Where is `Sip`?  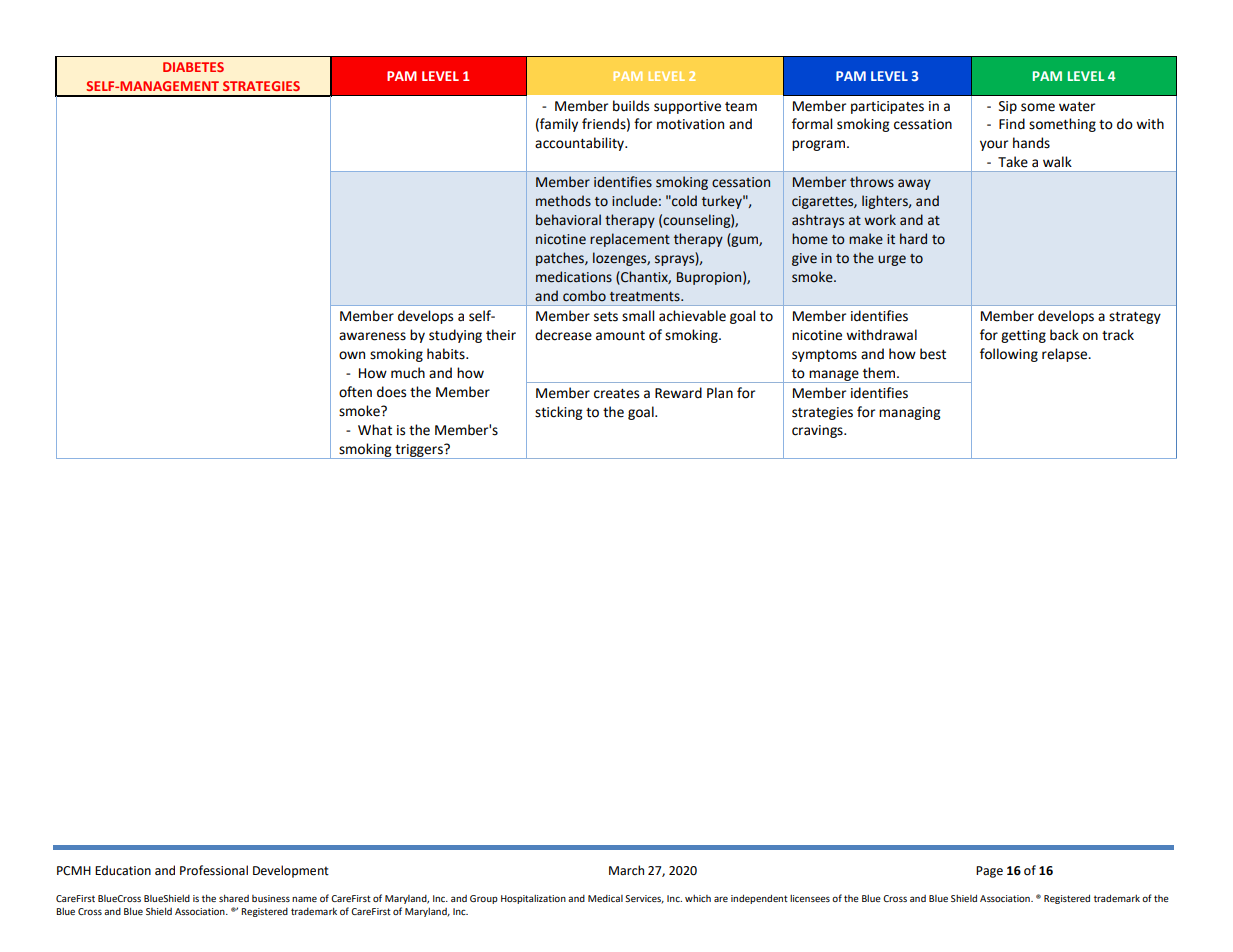
Sip is located at coordinates (1008, 107).
